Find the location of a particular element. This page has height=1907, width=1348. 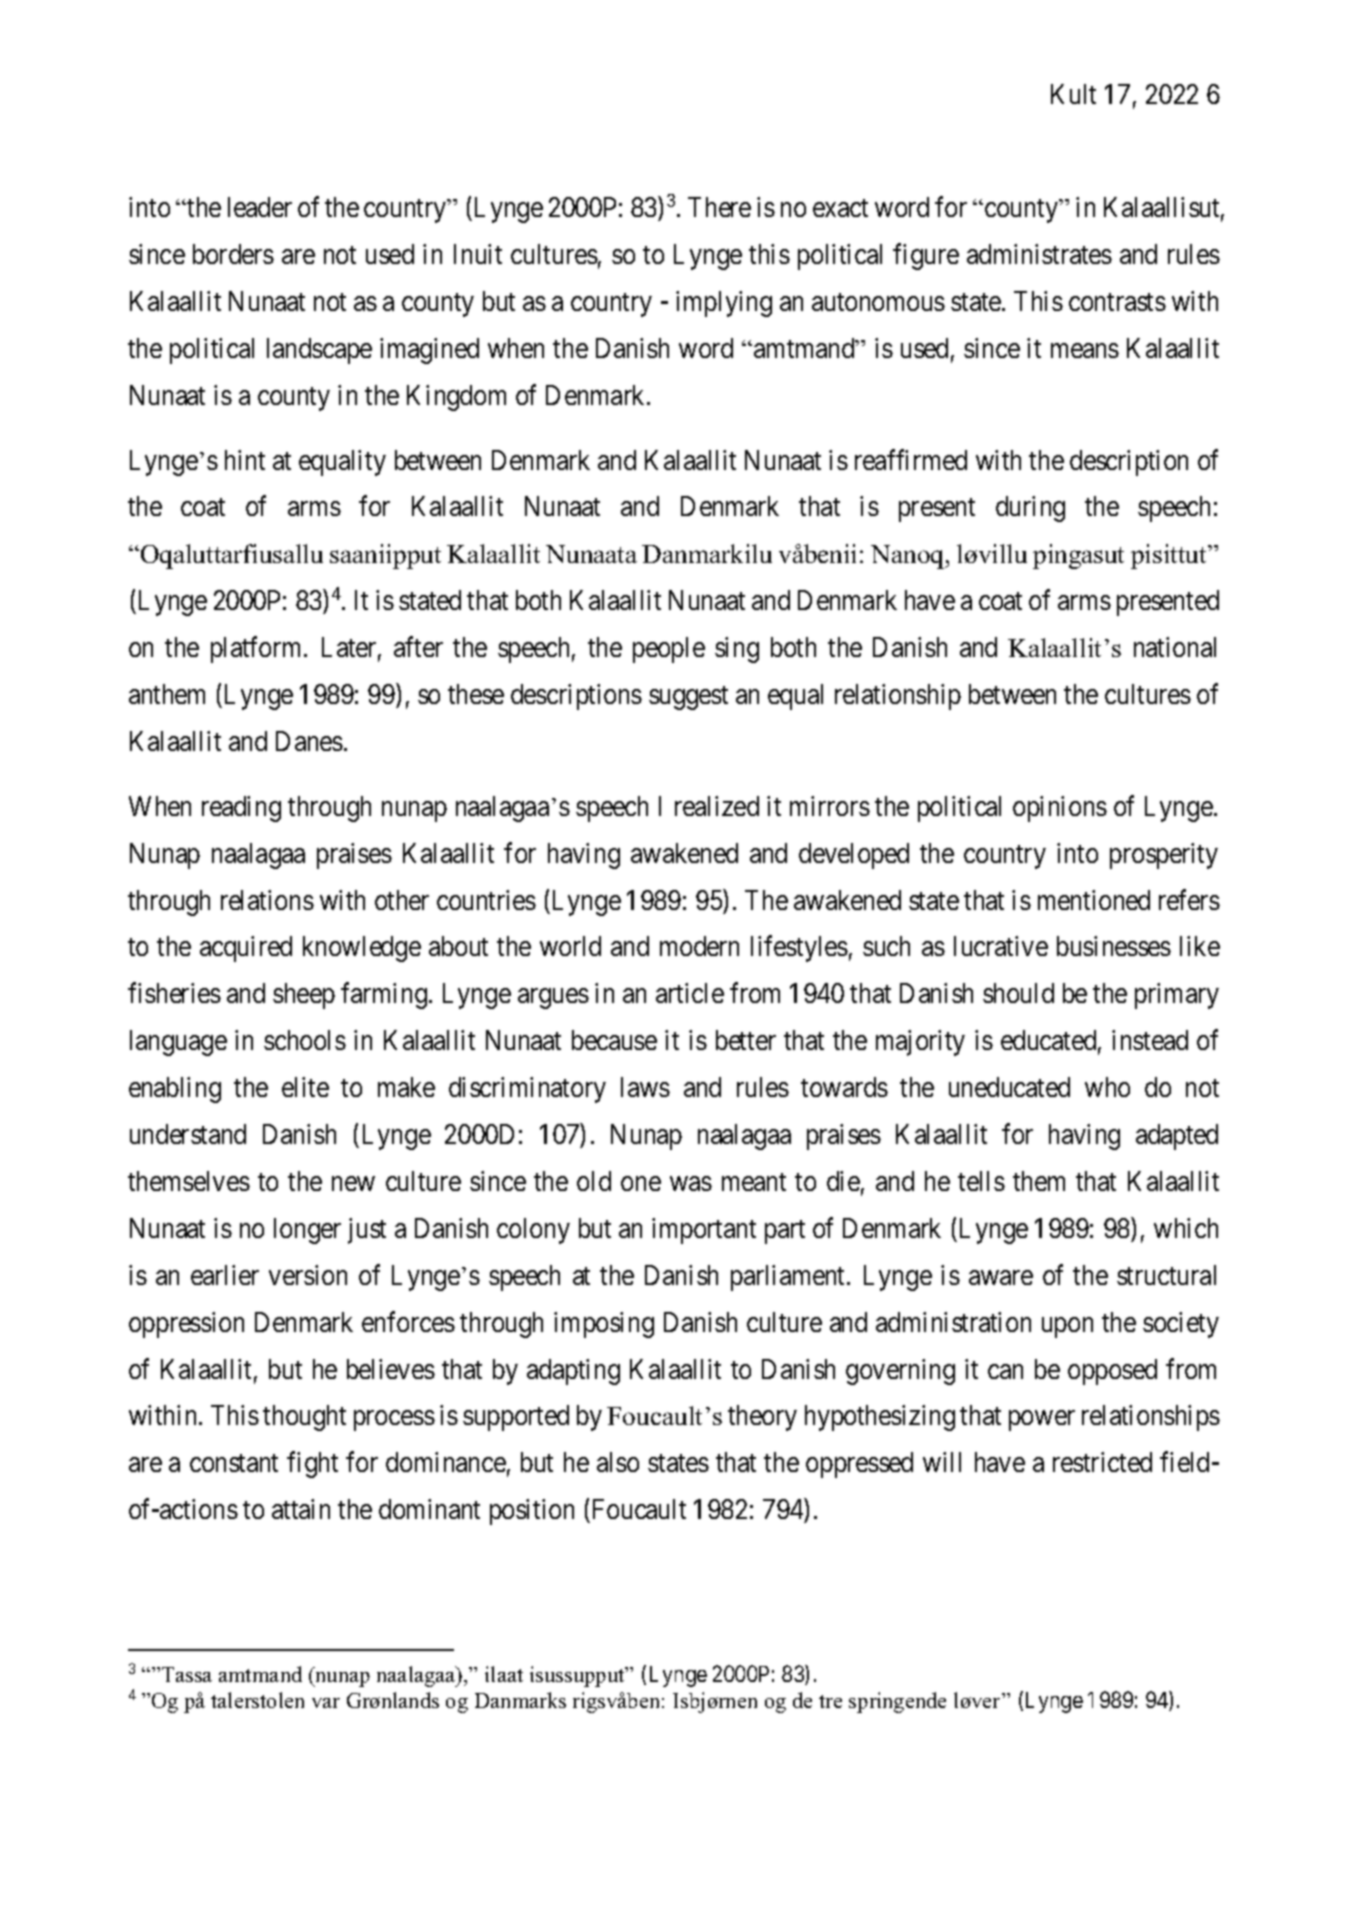

suggest is located at coordinates (688, 698).
